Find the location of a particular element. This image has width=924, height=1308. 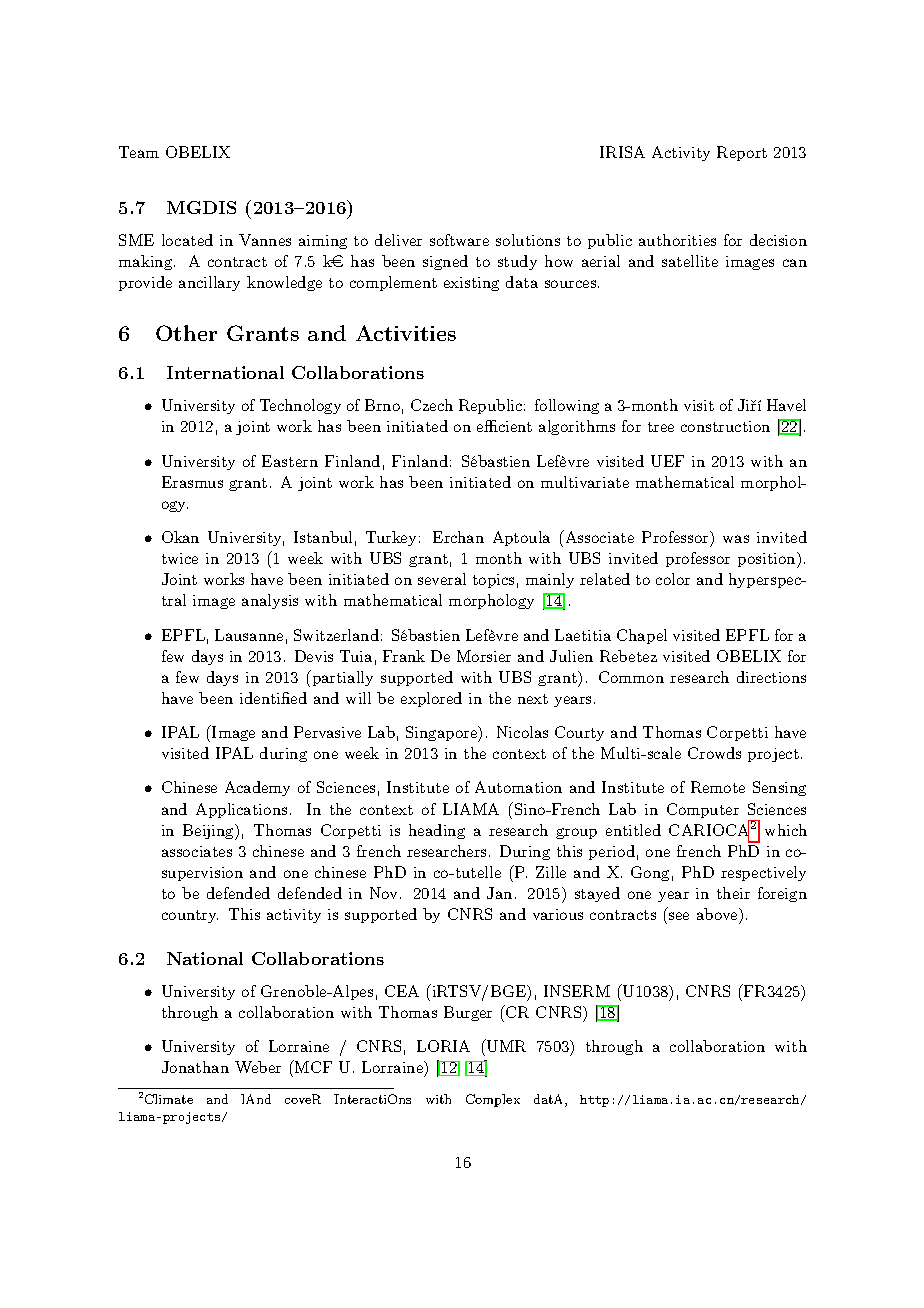

topics is located at coordinates (493, 581).
